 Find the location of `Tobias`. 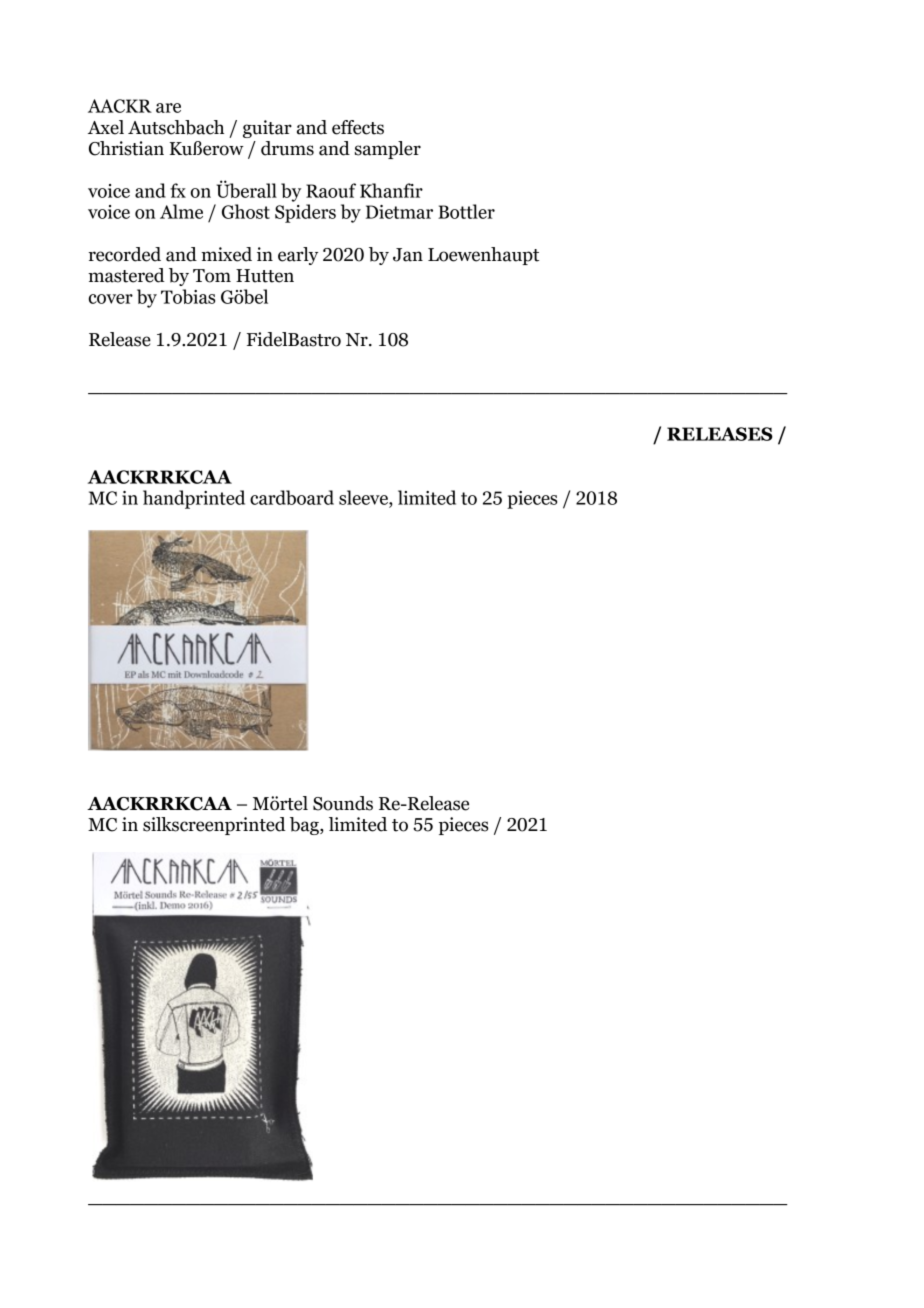

Tobias is located at coordinates (188, 296).
